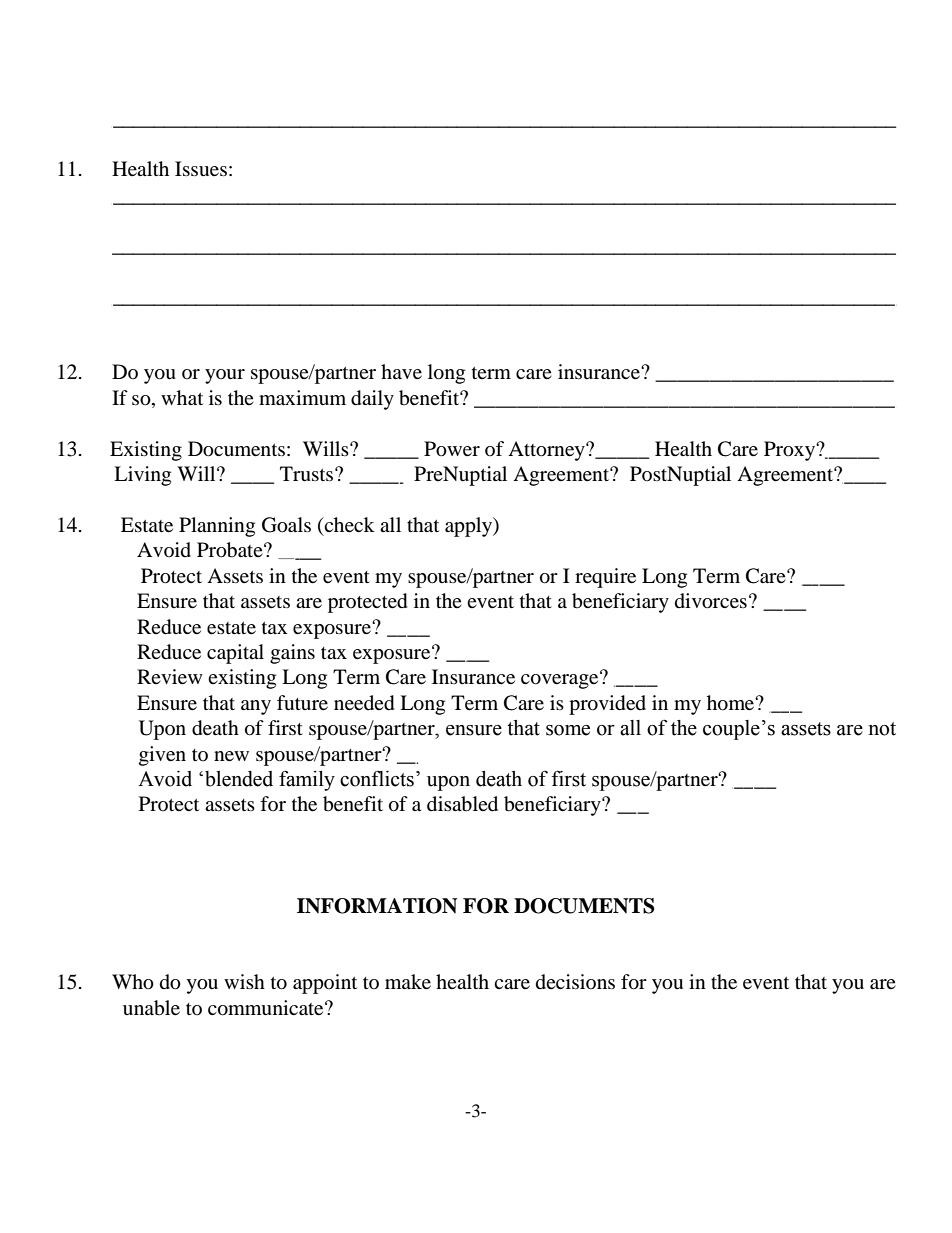 Image resolution: width=952 pixels, height=1233 pixels. Describe the element at coordinates (201, 169) in the document. I see `Issues` at that location.
